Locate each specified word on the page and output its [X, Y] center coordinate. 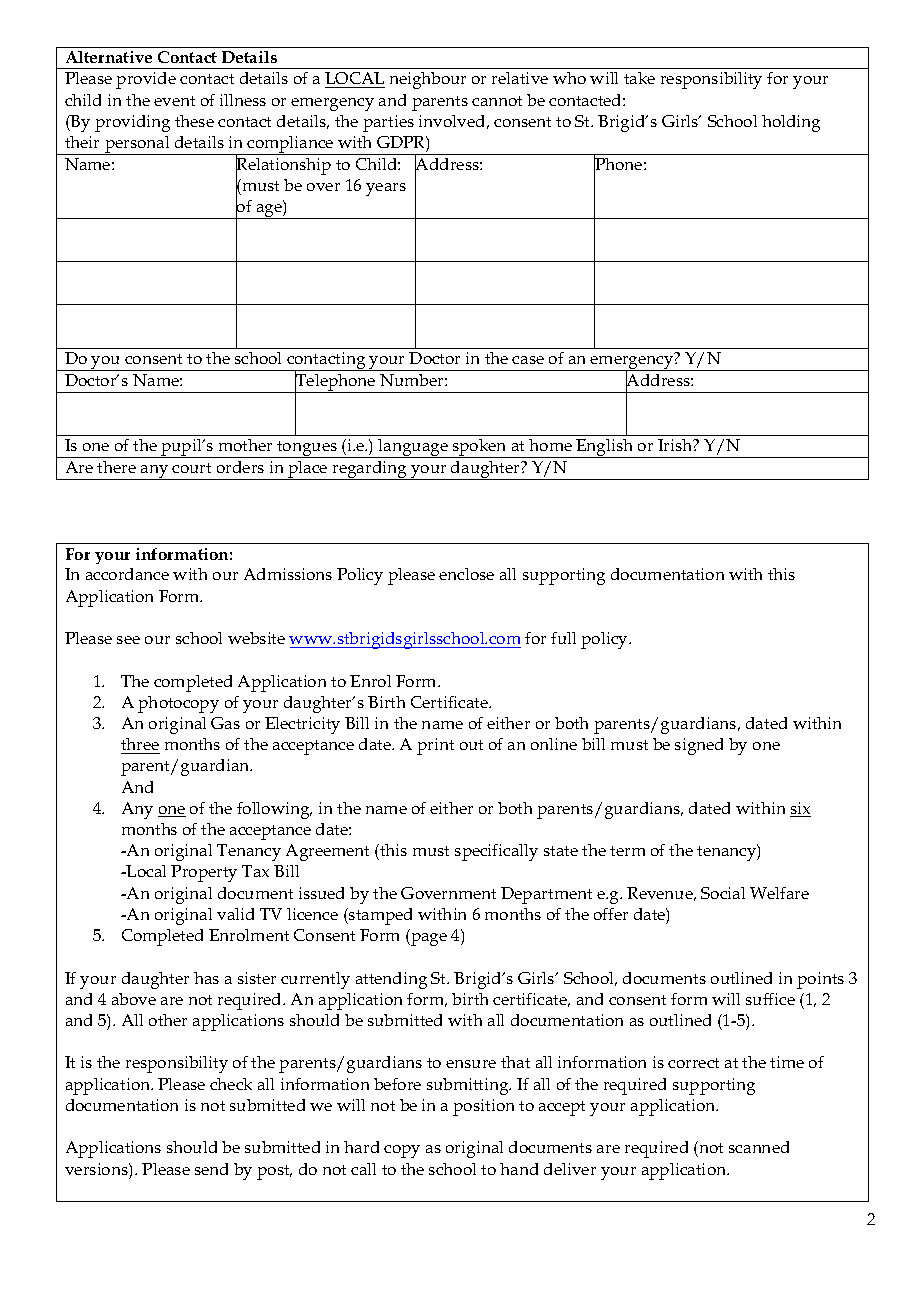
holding [791, 123]
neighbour [428, 80]
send [211, 1169]
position [483, 1107]
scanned [759, 1147]
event [174, 101]
